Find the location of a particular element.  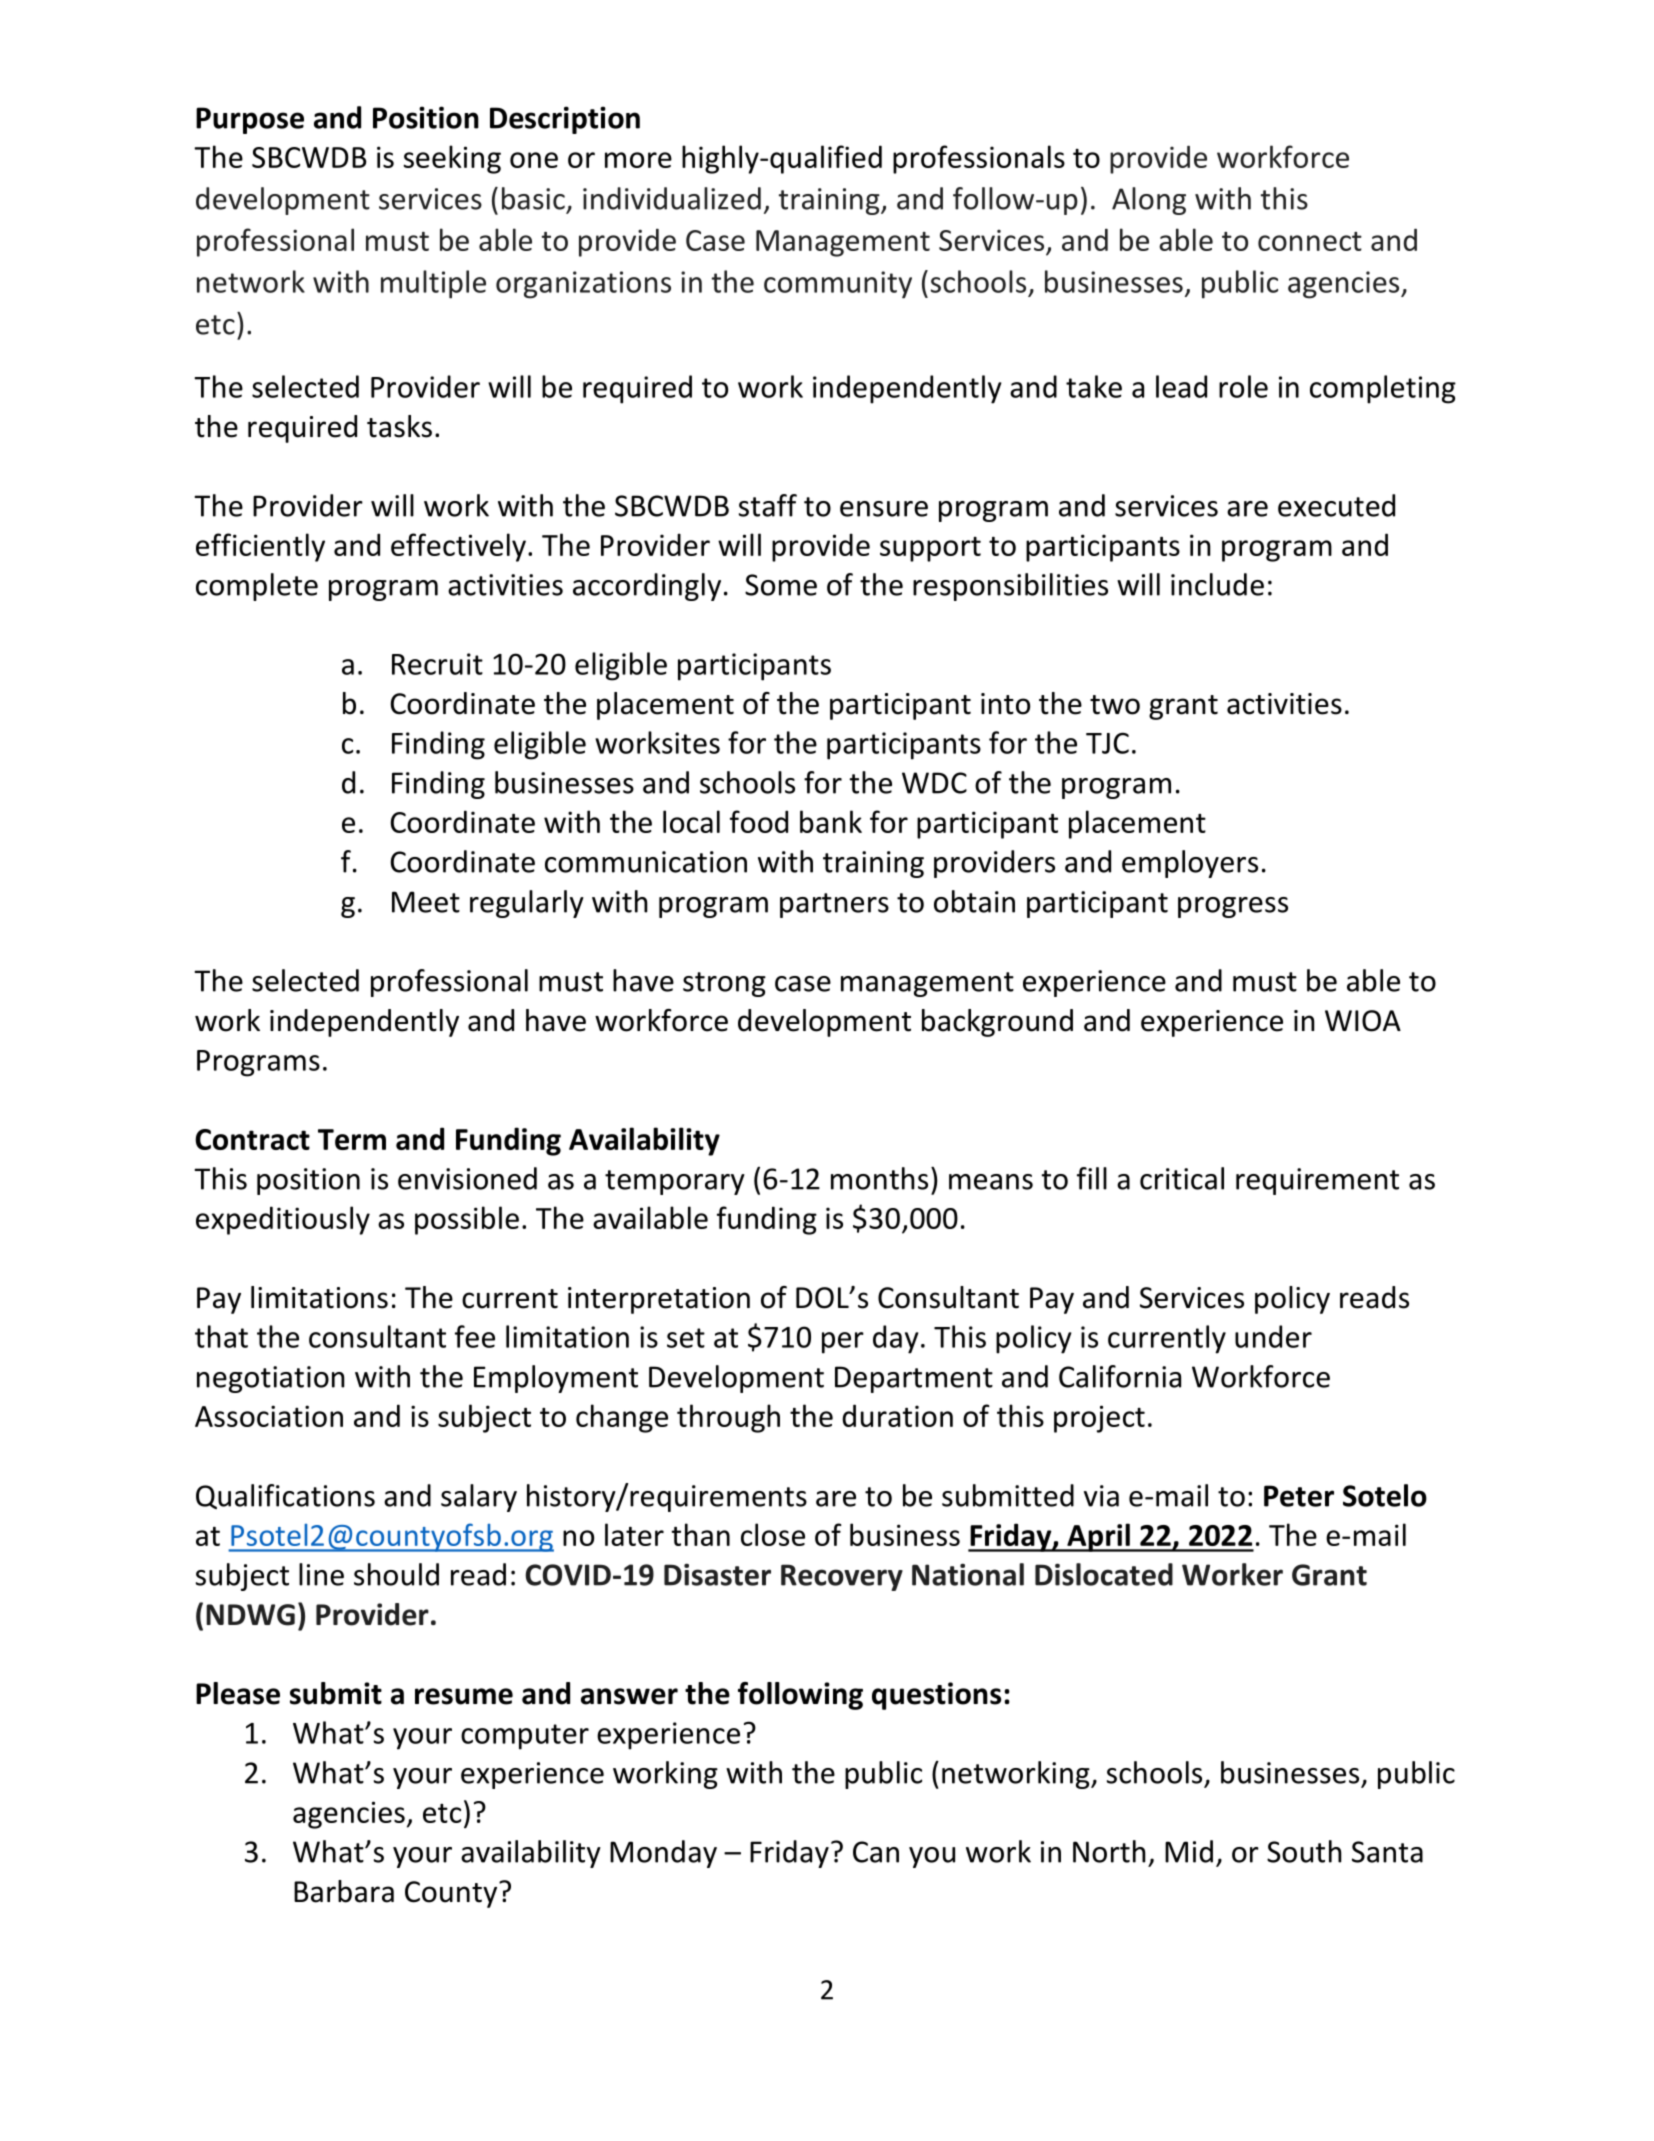

set is located at coordinates (686, 1338).
